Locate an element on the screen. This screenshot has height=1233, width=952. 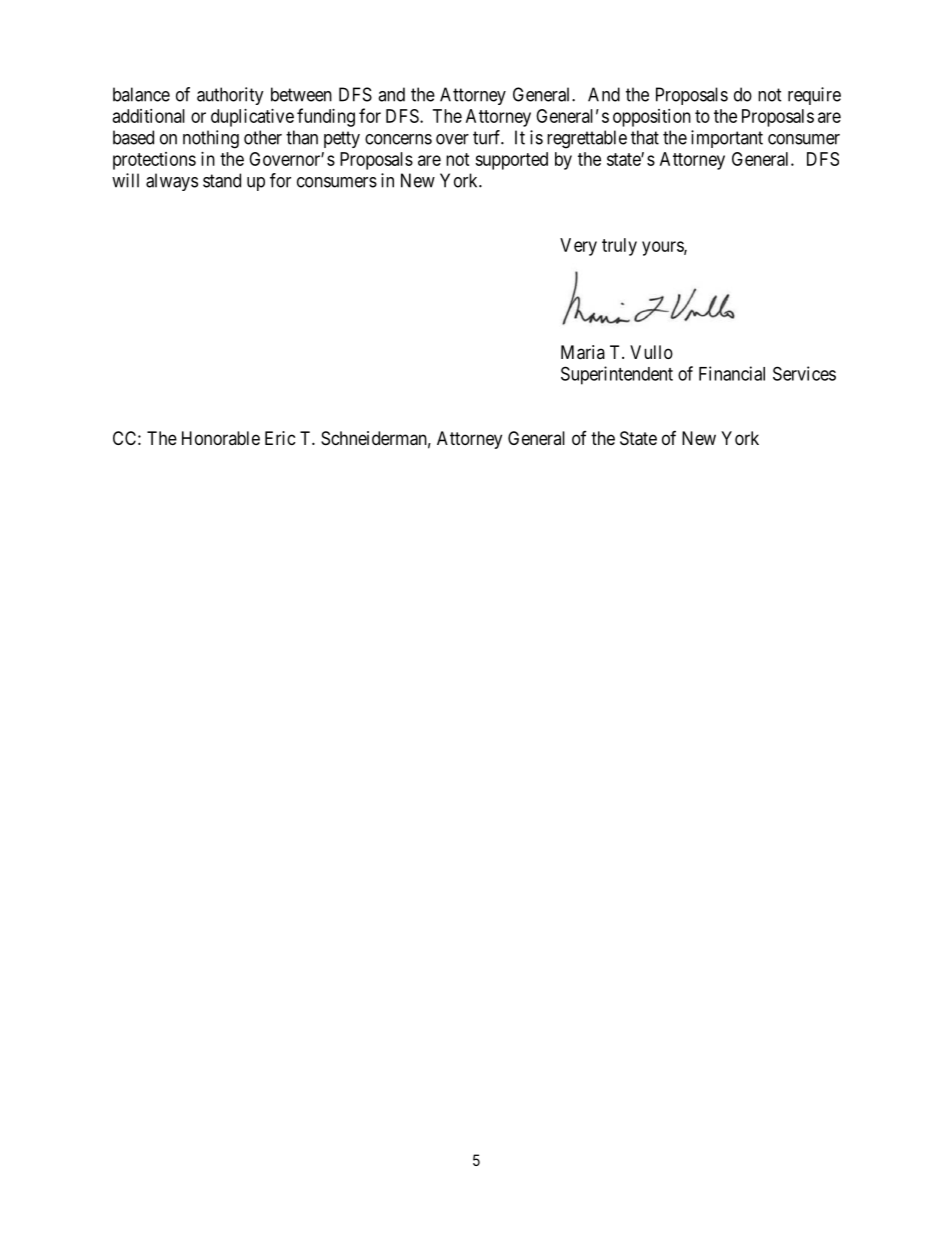
truly is located at coordinates (619, 247).
